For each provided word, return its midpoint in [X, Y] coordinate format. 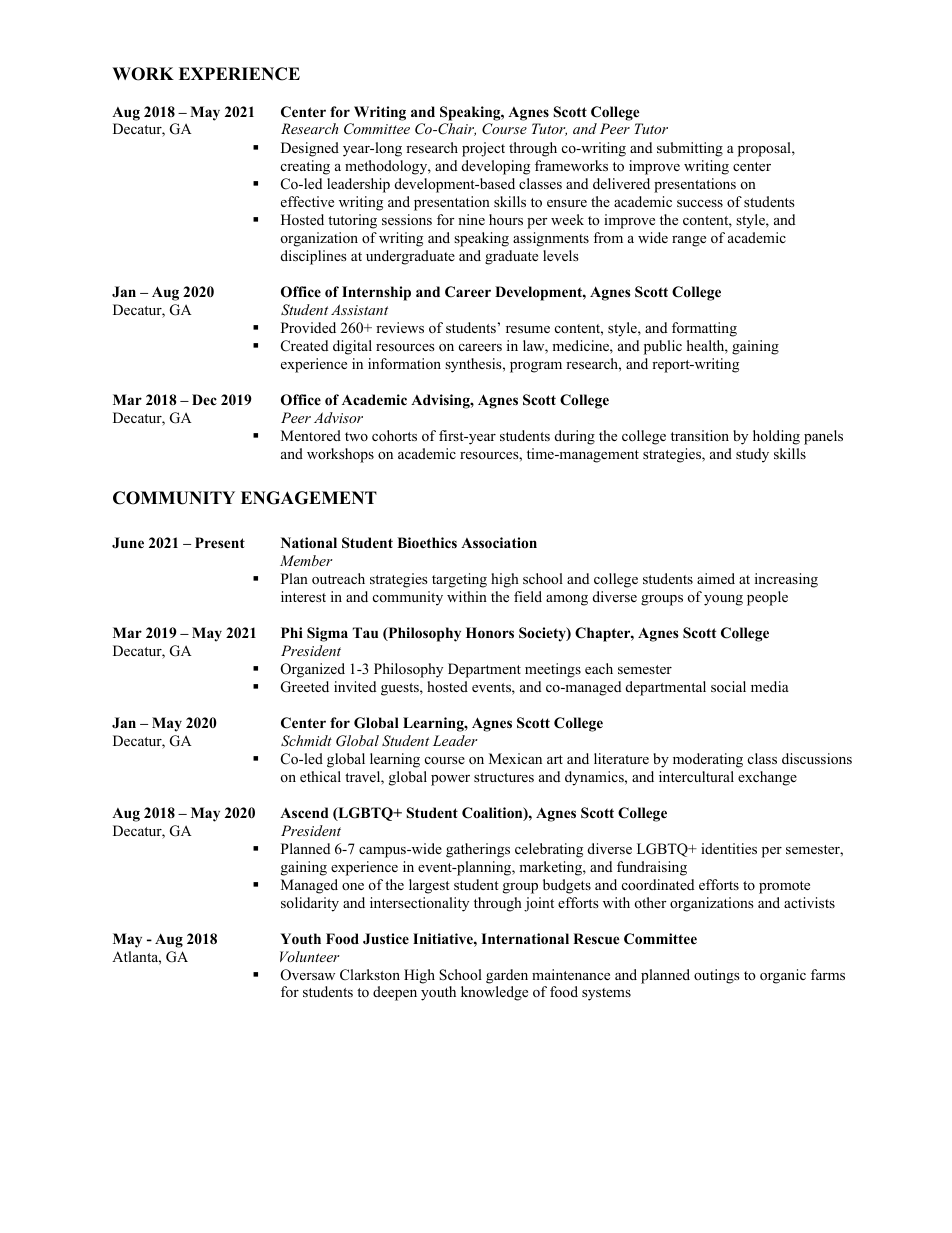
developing [496, 167]
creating [305, 167]
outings [717, 976]
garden [507, 976]
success [700, 203]
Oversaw [308, 975]
